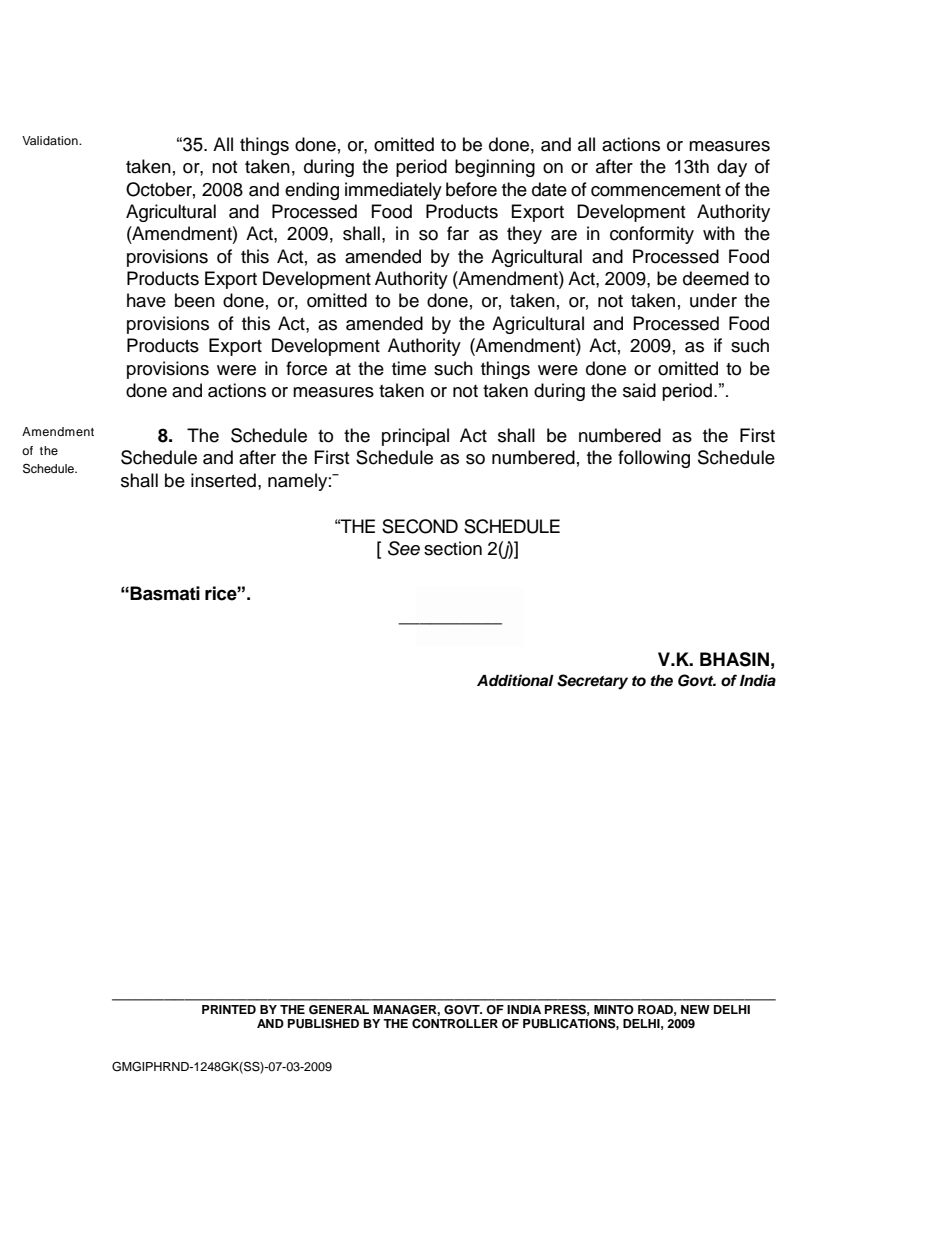 The image size is (952, 1233). What do you see at coordinates (165, 593) in the screenshot?
I see `Basmati` at bounding box center [165, 593].
